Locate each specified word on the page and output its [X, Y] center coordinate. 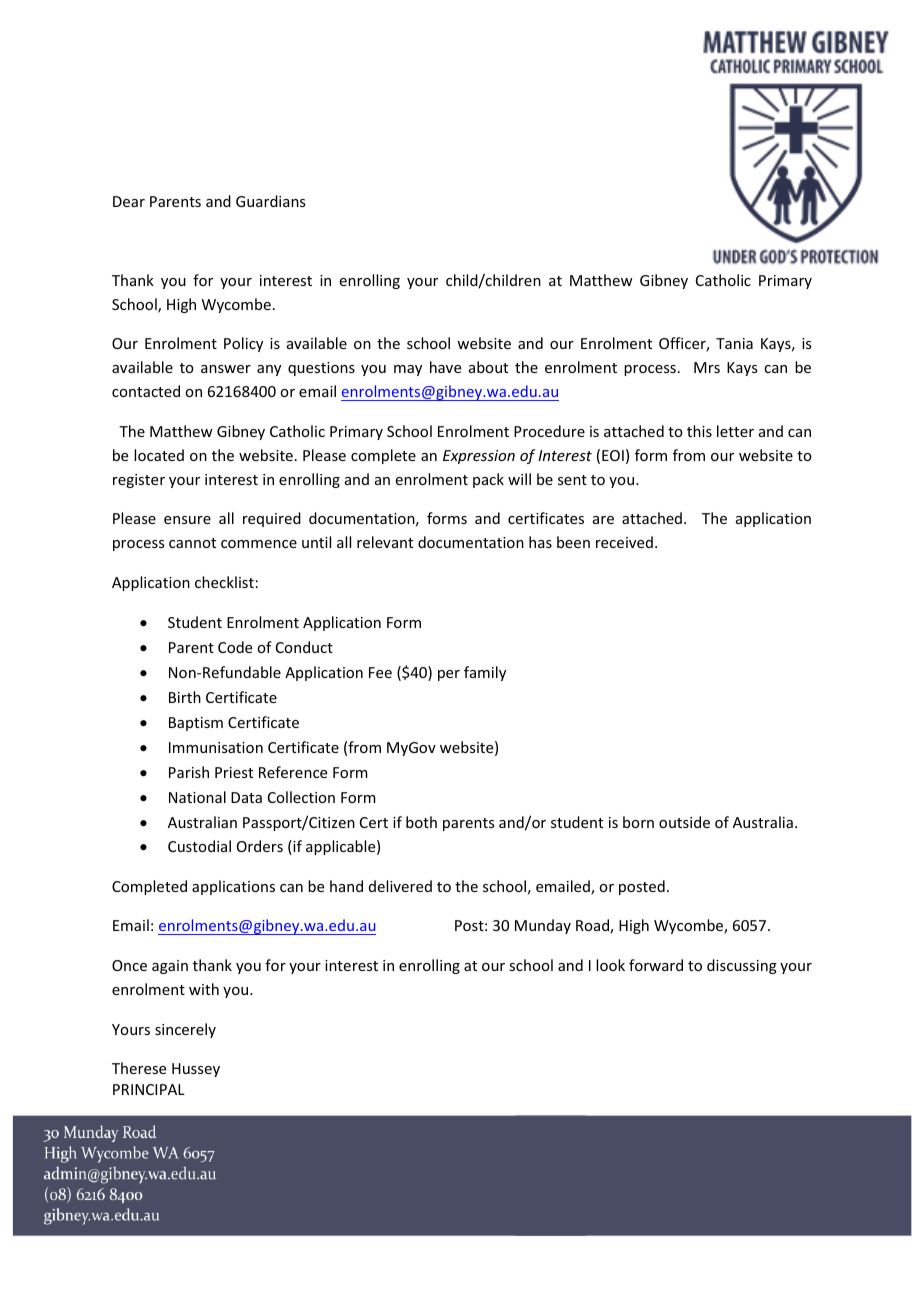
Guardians [270, 201]
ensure [187, 520]
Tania [734, 343]
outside [684, 822]
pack [488, 480]
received [624, 542]
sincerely [185, 1030]
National [197, 797]
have [445, 367]
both [421, 822]
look [610, 965]
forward [656, 965]
